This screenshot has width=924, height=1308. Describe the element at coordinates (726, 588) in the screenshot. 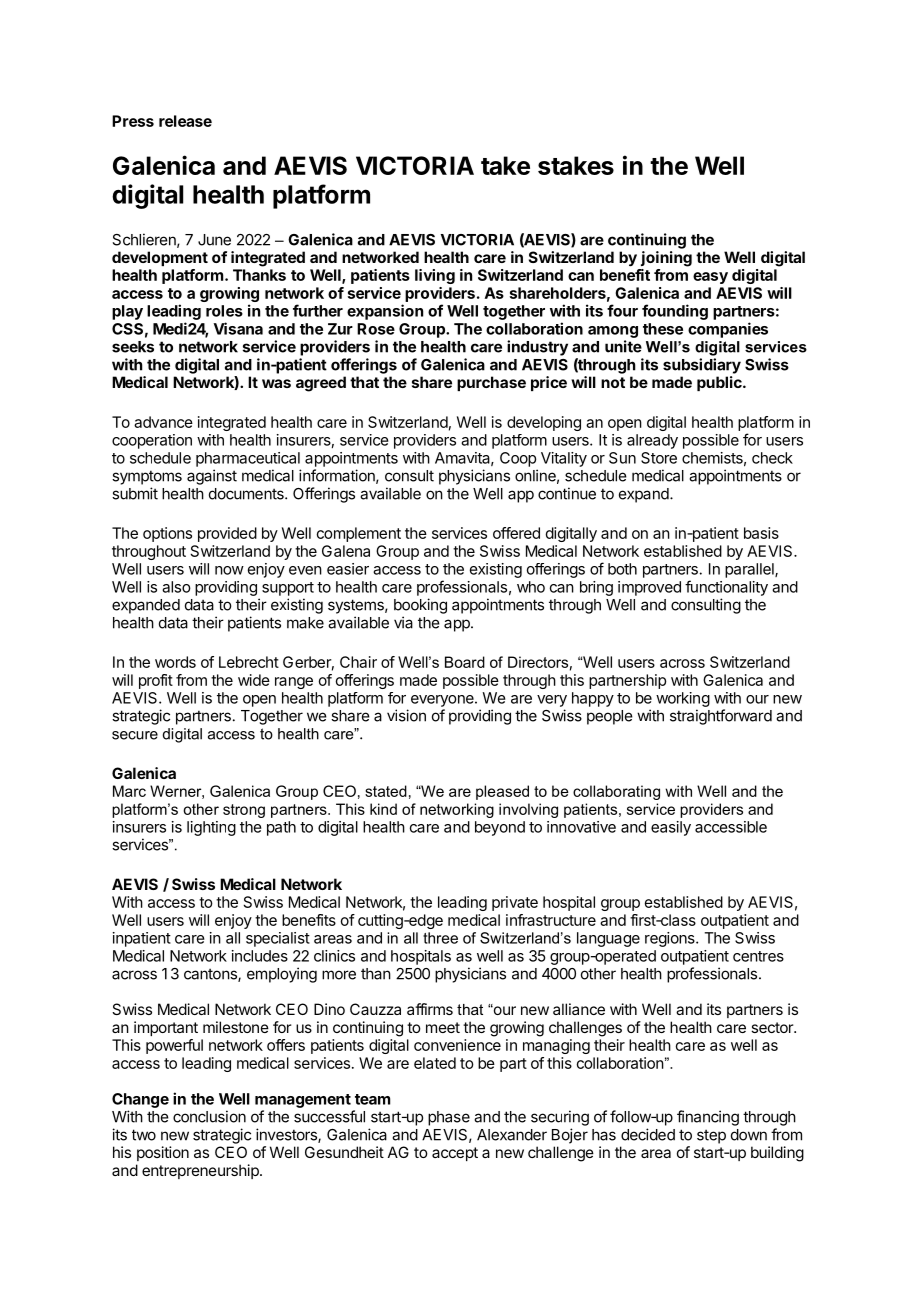

I see `functionality` at that location.
